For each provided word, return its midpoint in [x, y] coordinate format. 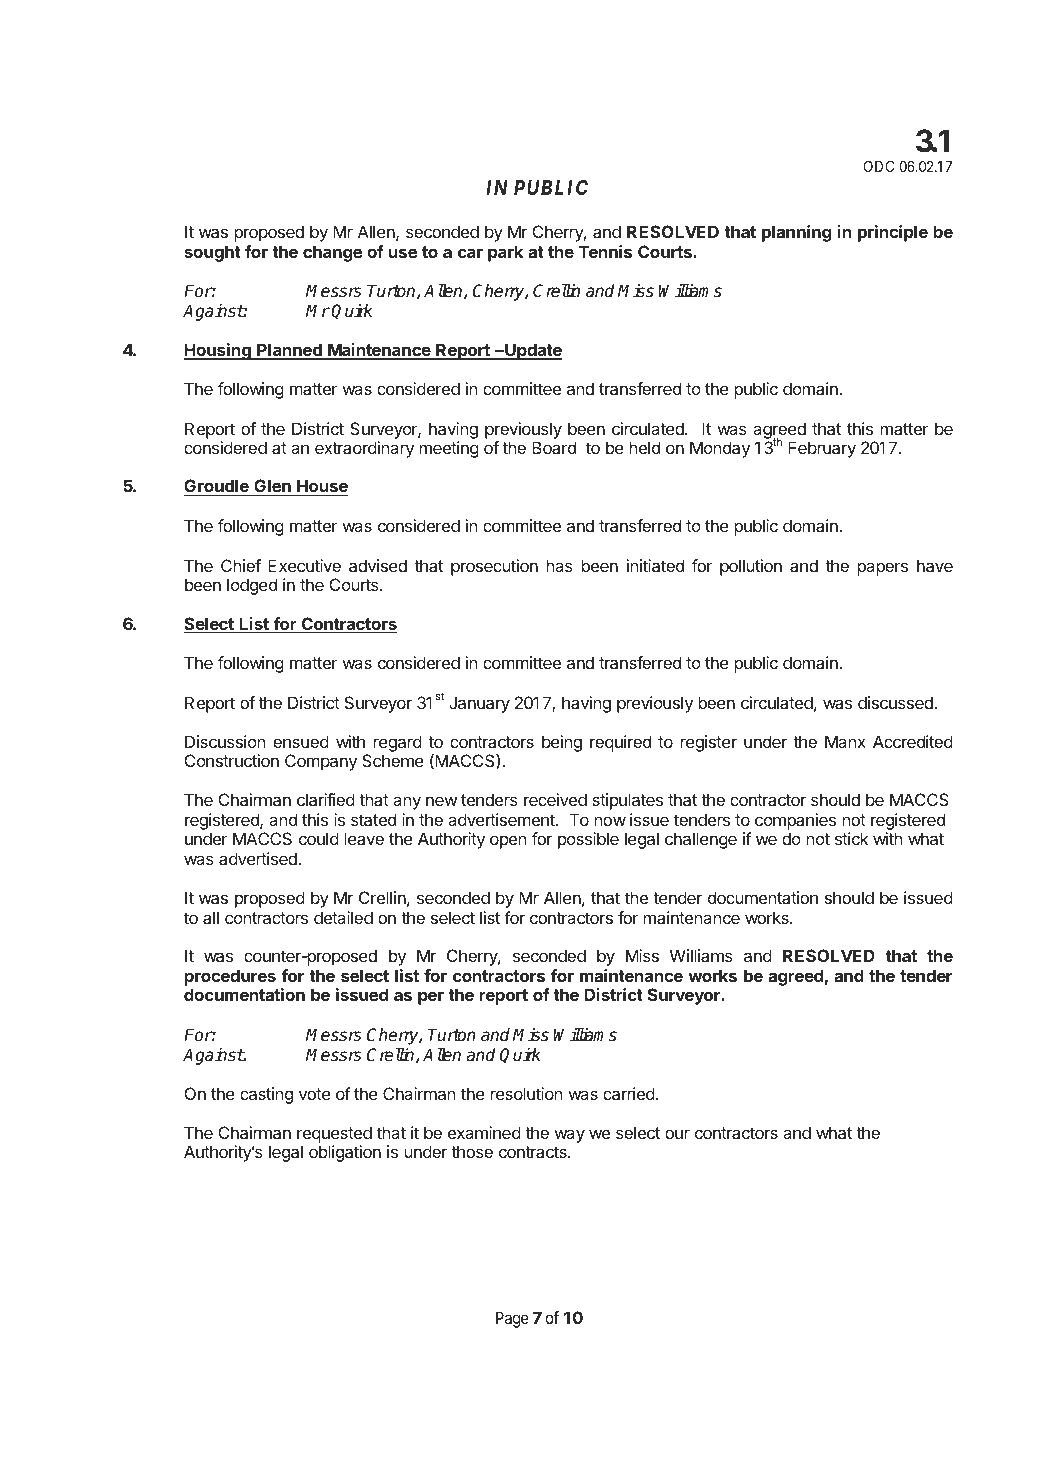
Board [554, 447]
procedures [230, 977]
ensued [301, 741]
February [822, 449]
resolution [527, 1093]
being [562, 743]
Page [512, 1319]
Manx [845, 741]
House [321, 487]
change [333, 253]
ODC [879, 166]
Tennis [605, 251]
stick [852, 838]
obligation [345, 1153]
